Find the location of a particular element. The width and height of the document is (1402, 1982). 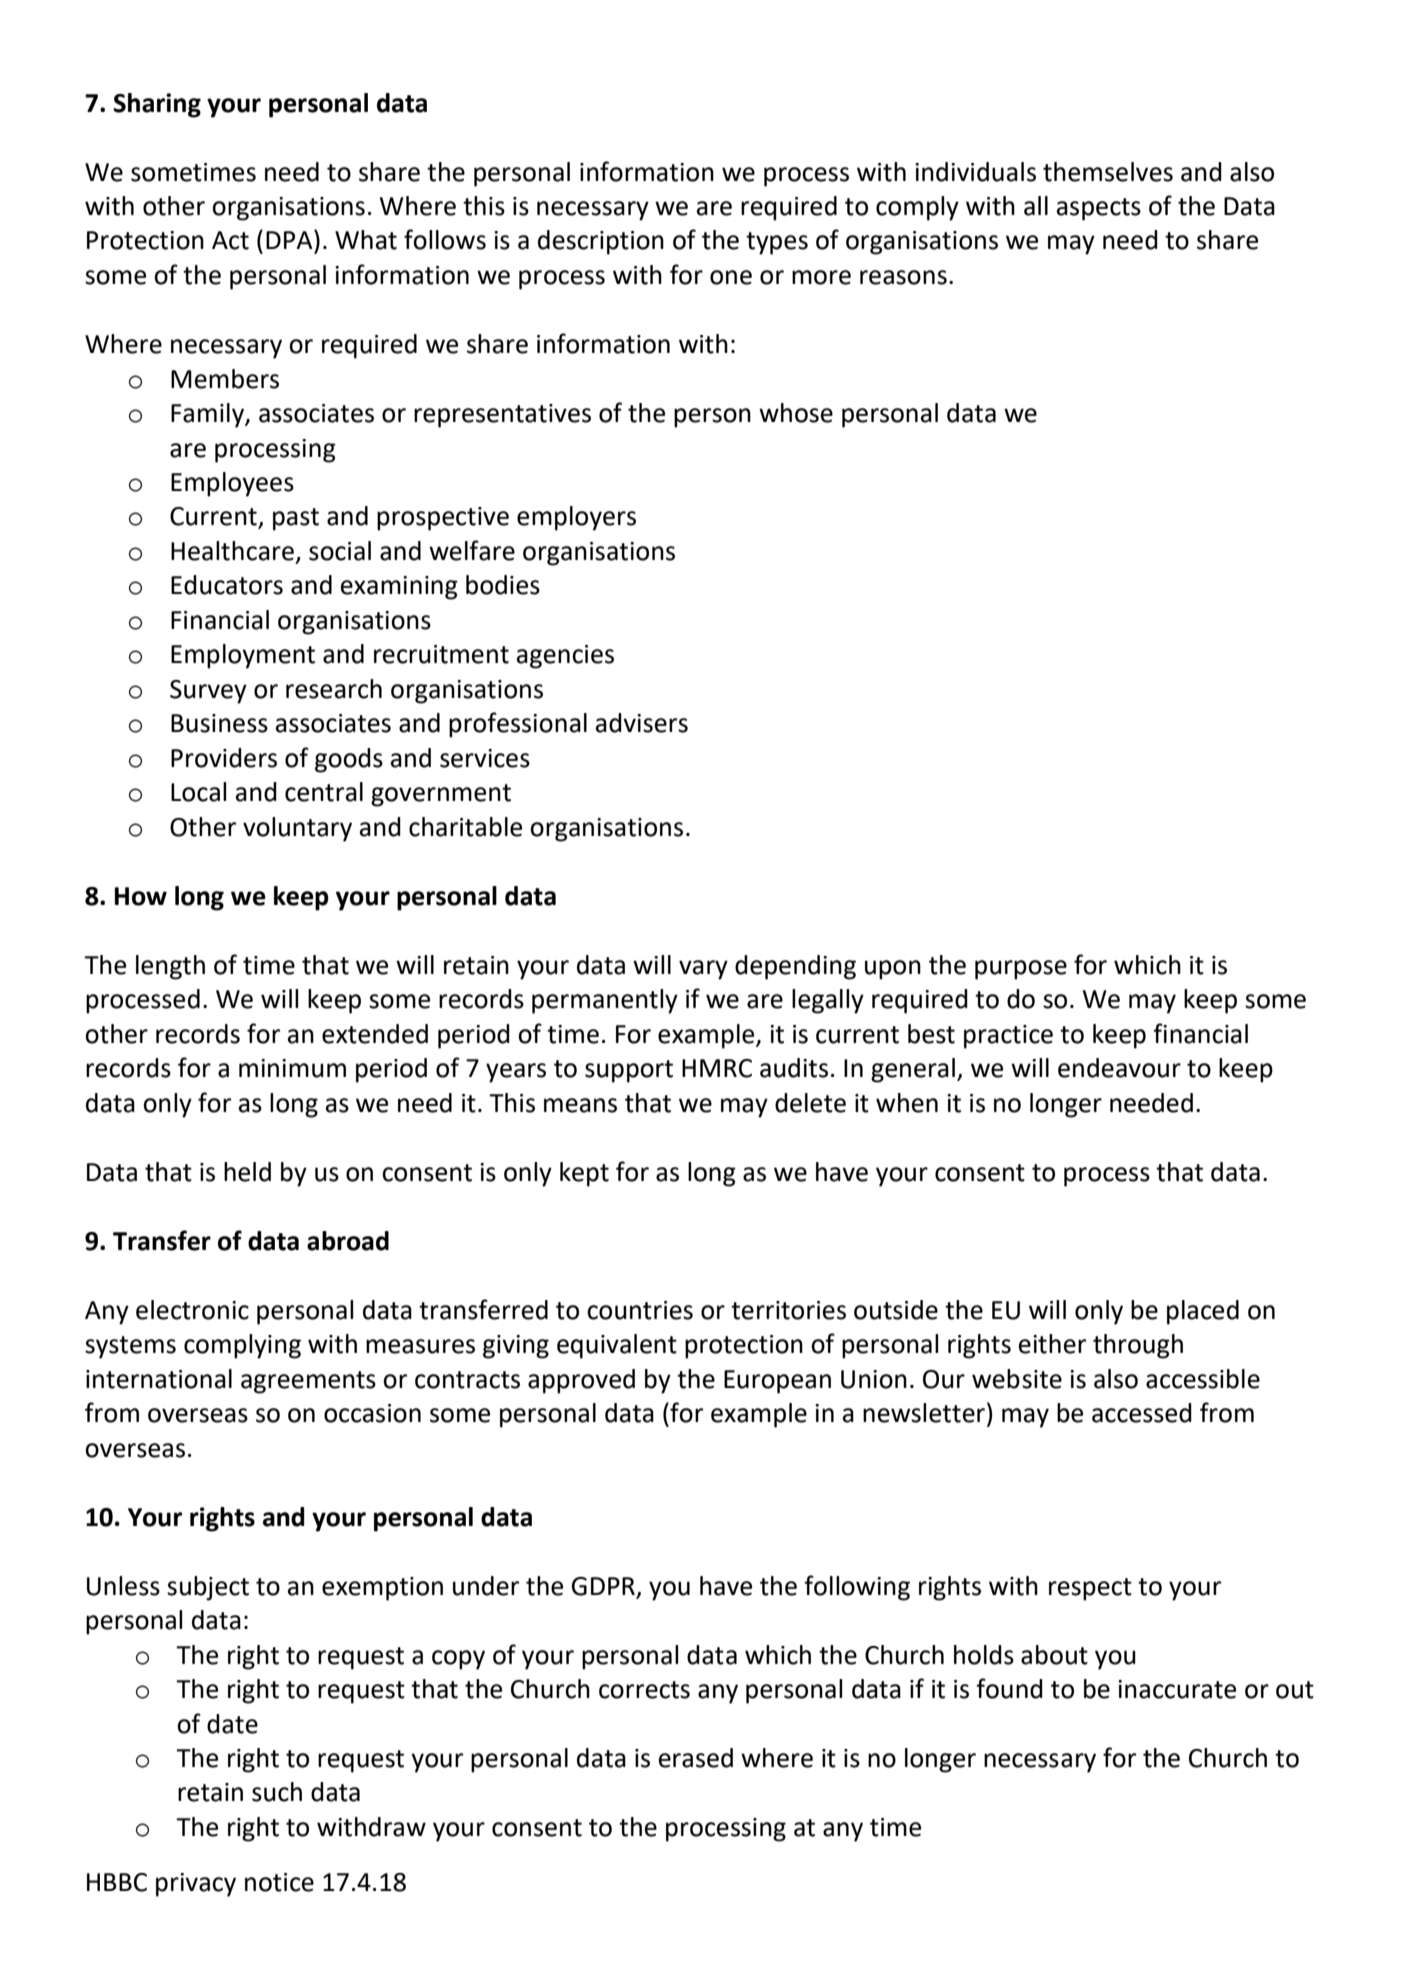

purpose is located at coordinates (1021, 970).
